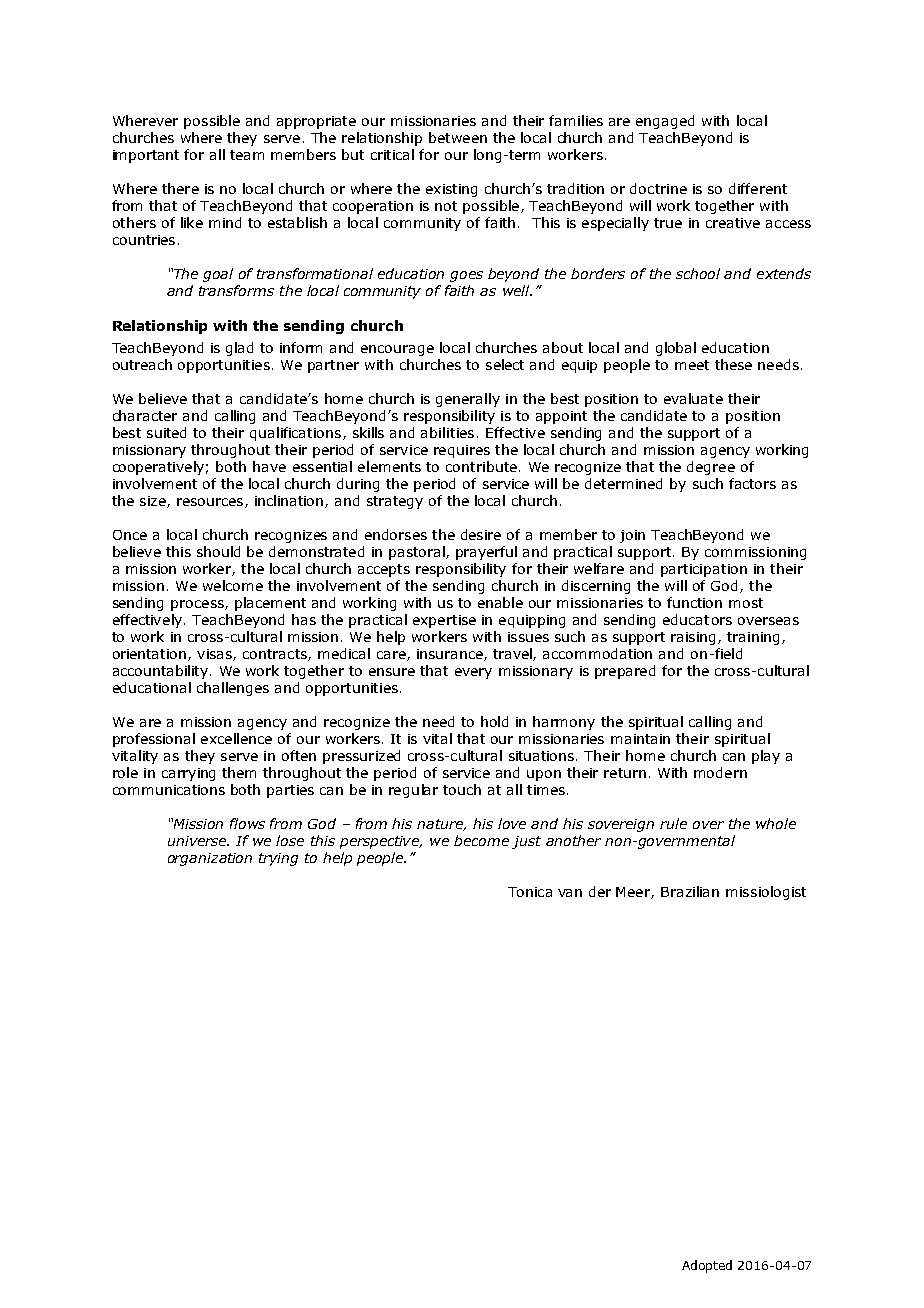 Image resolution: width=924 pixels, height=1308 pixels. Describe the element at coordinates (444, 621) in the image. I see `expertise` at that location.
